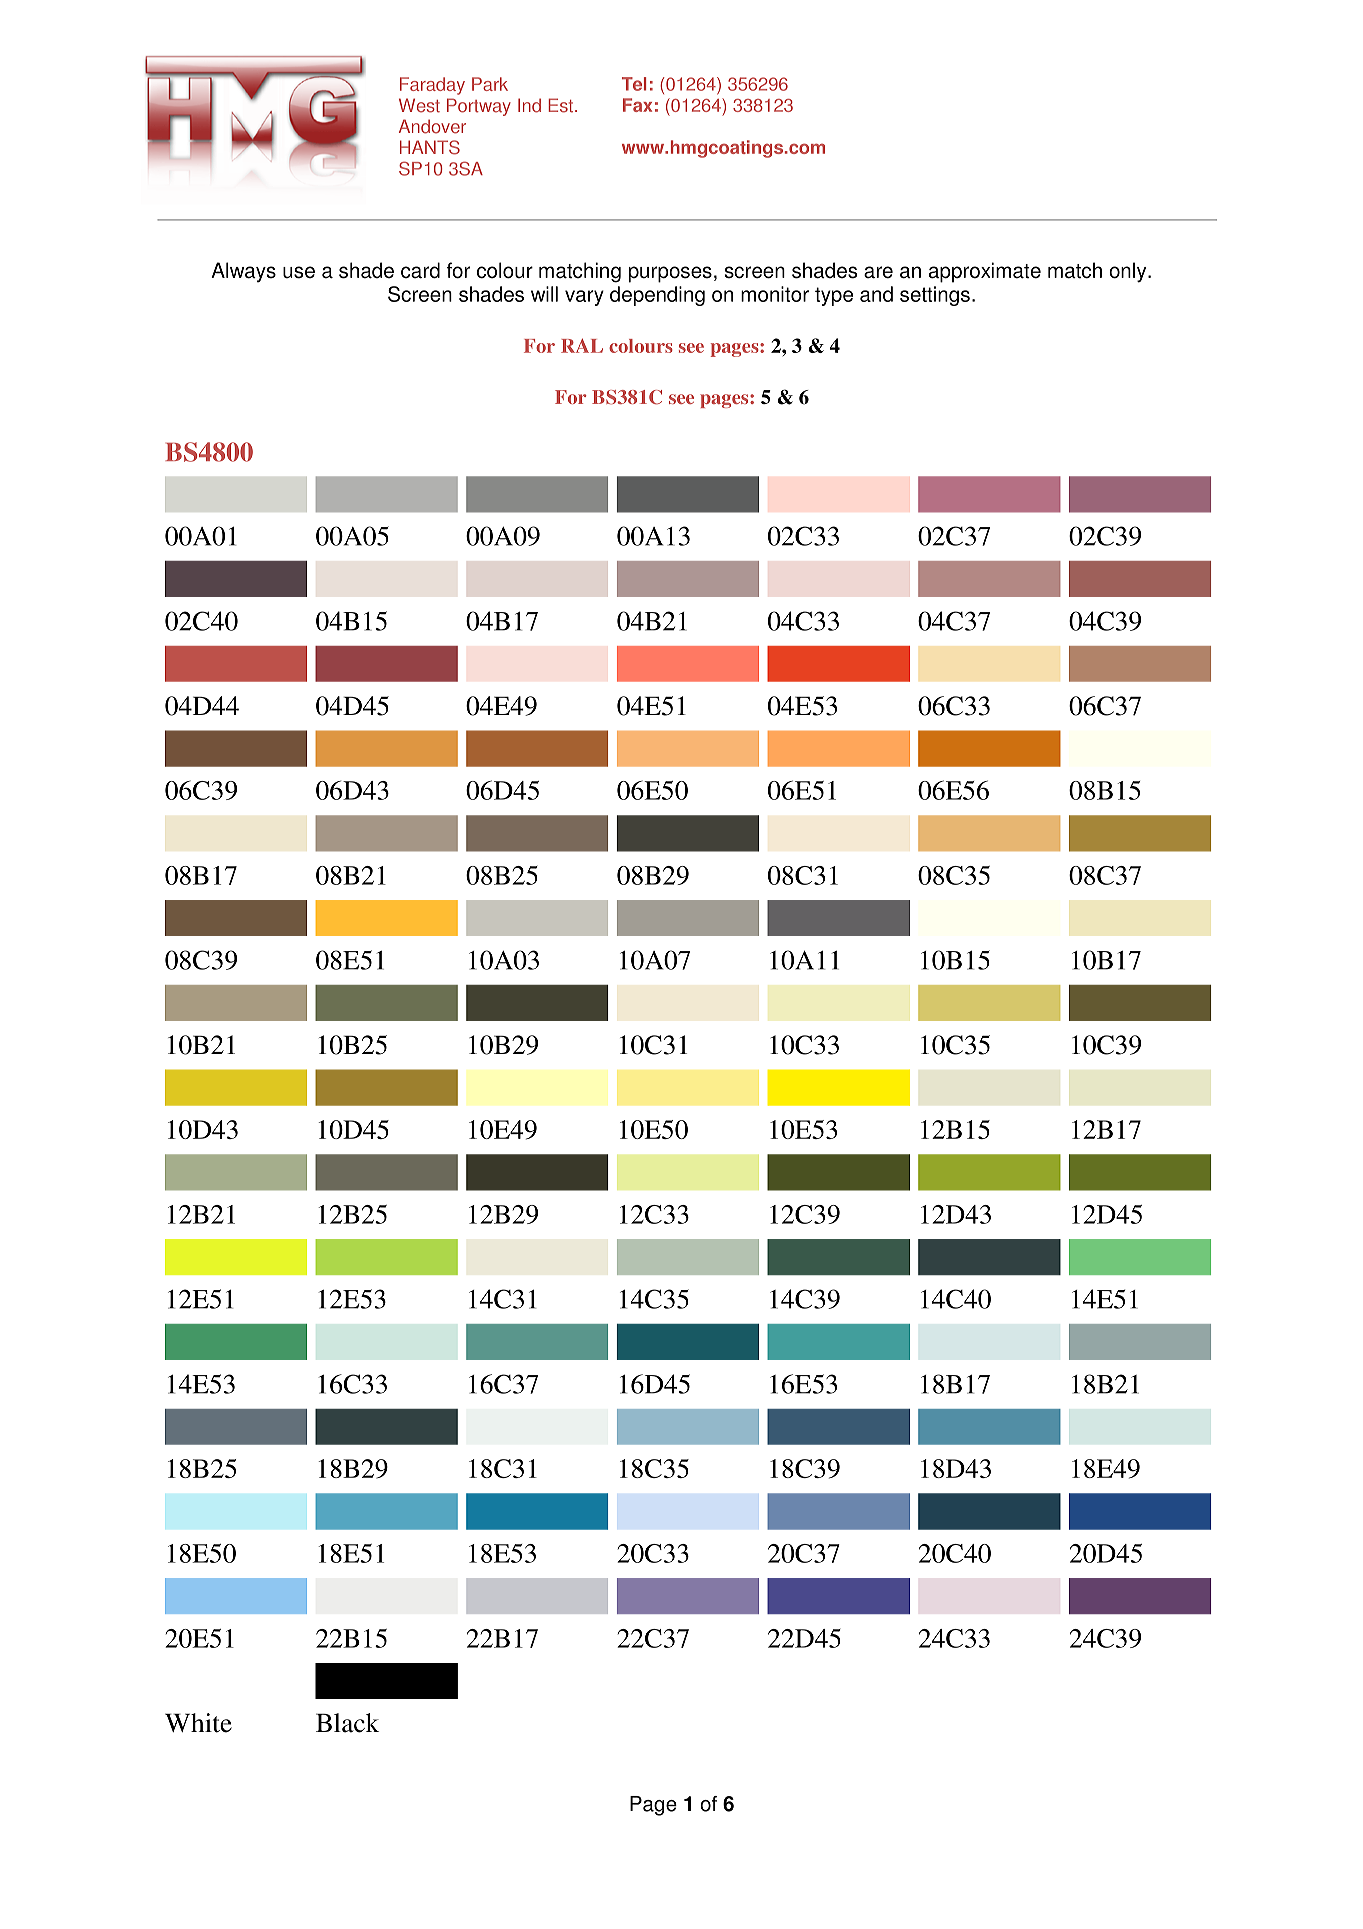 The height and width of the image is (1929, 1363). What do you see at coordinates (582, 346) in the image?
I see `RAL` at bounding box center [582, 346].
